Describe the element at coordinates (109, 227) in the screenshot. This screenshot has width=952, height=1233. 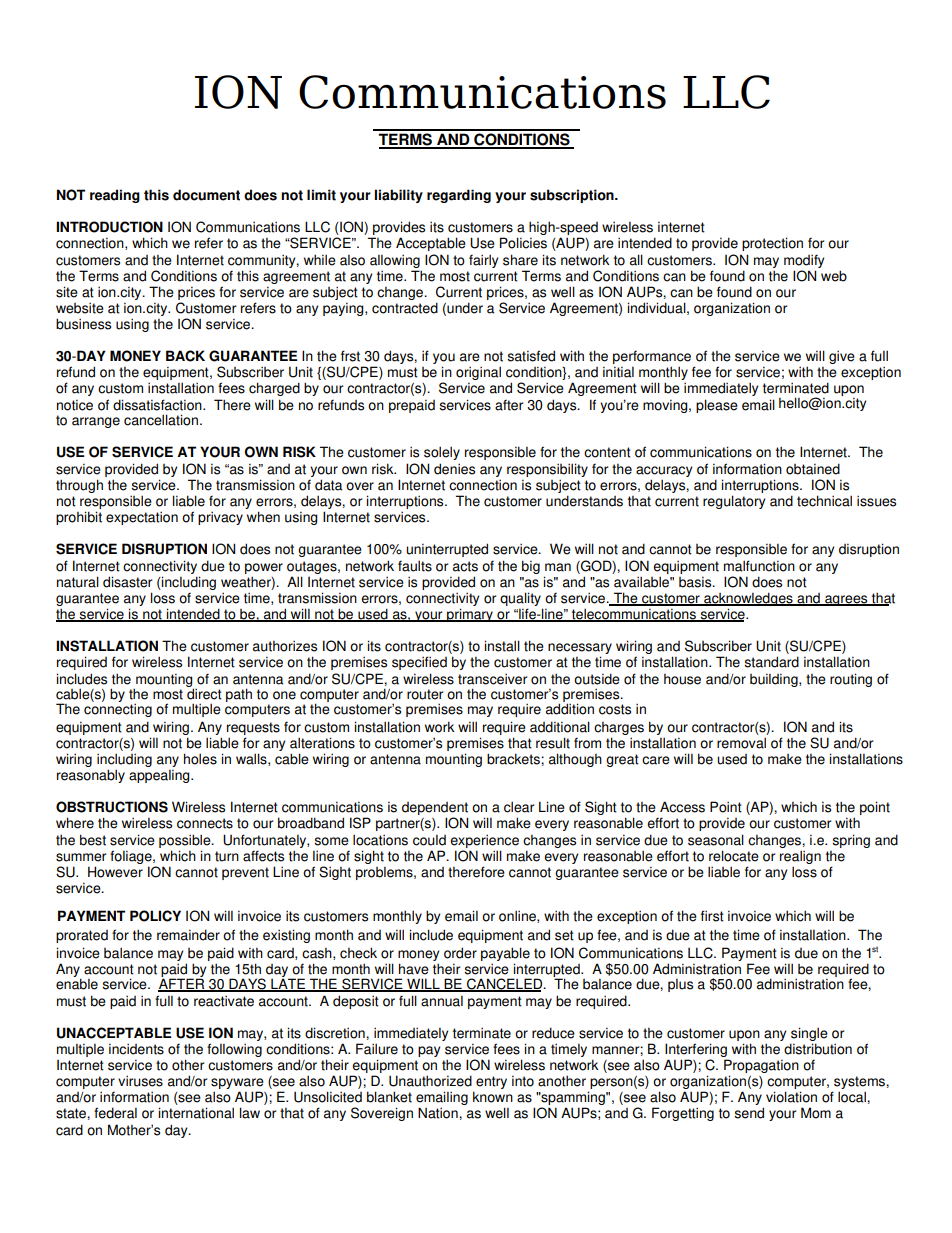
I see `INTRODUCTION` at that location.
